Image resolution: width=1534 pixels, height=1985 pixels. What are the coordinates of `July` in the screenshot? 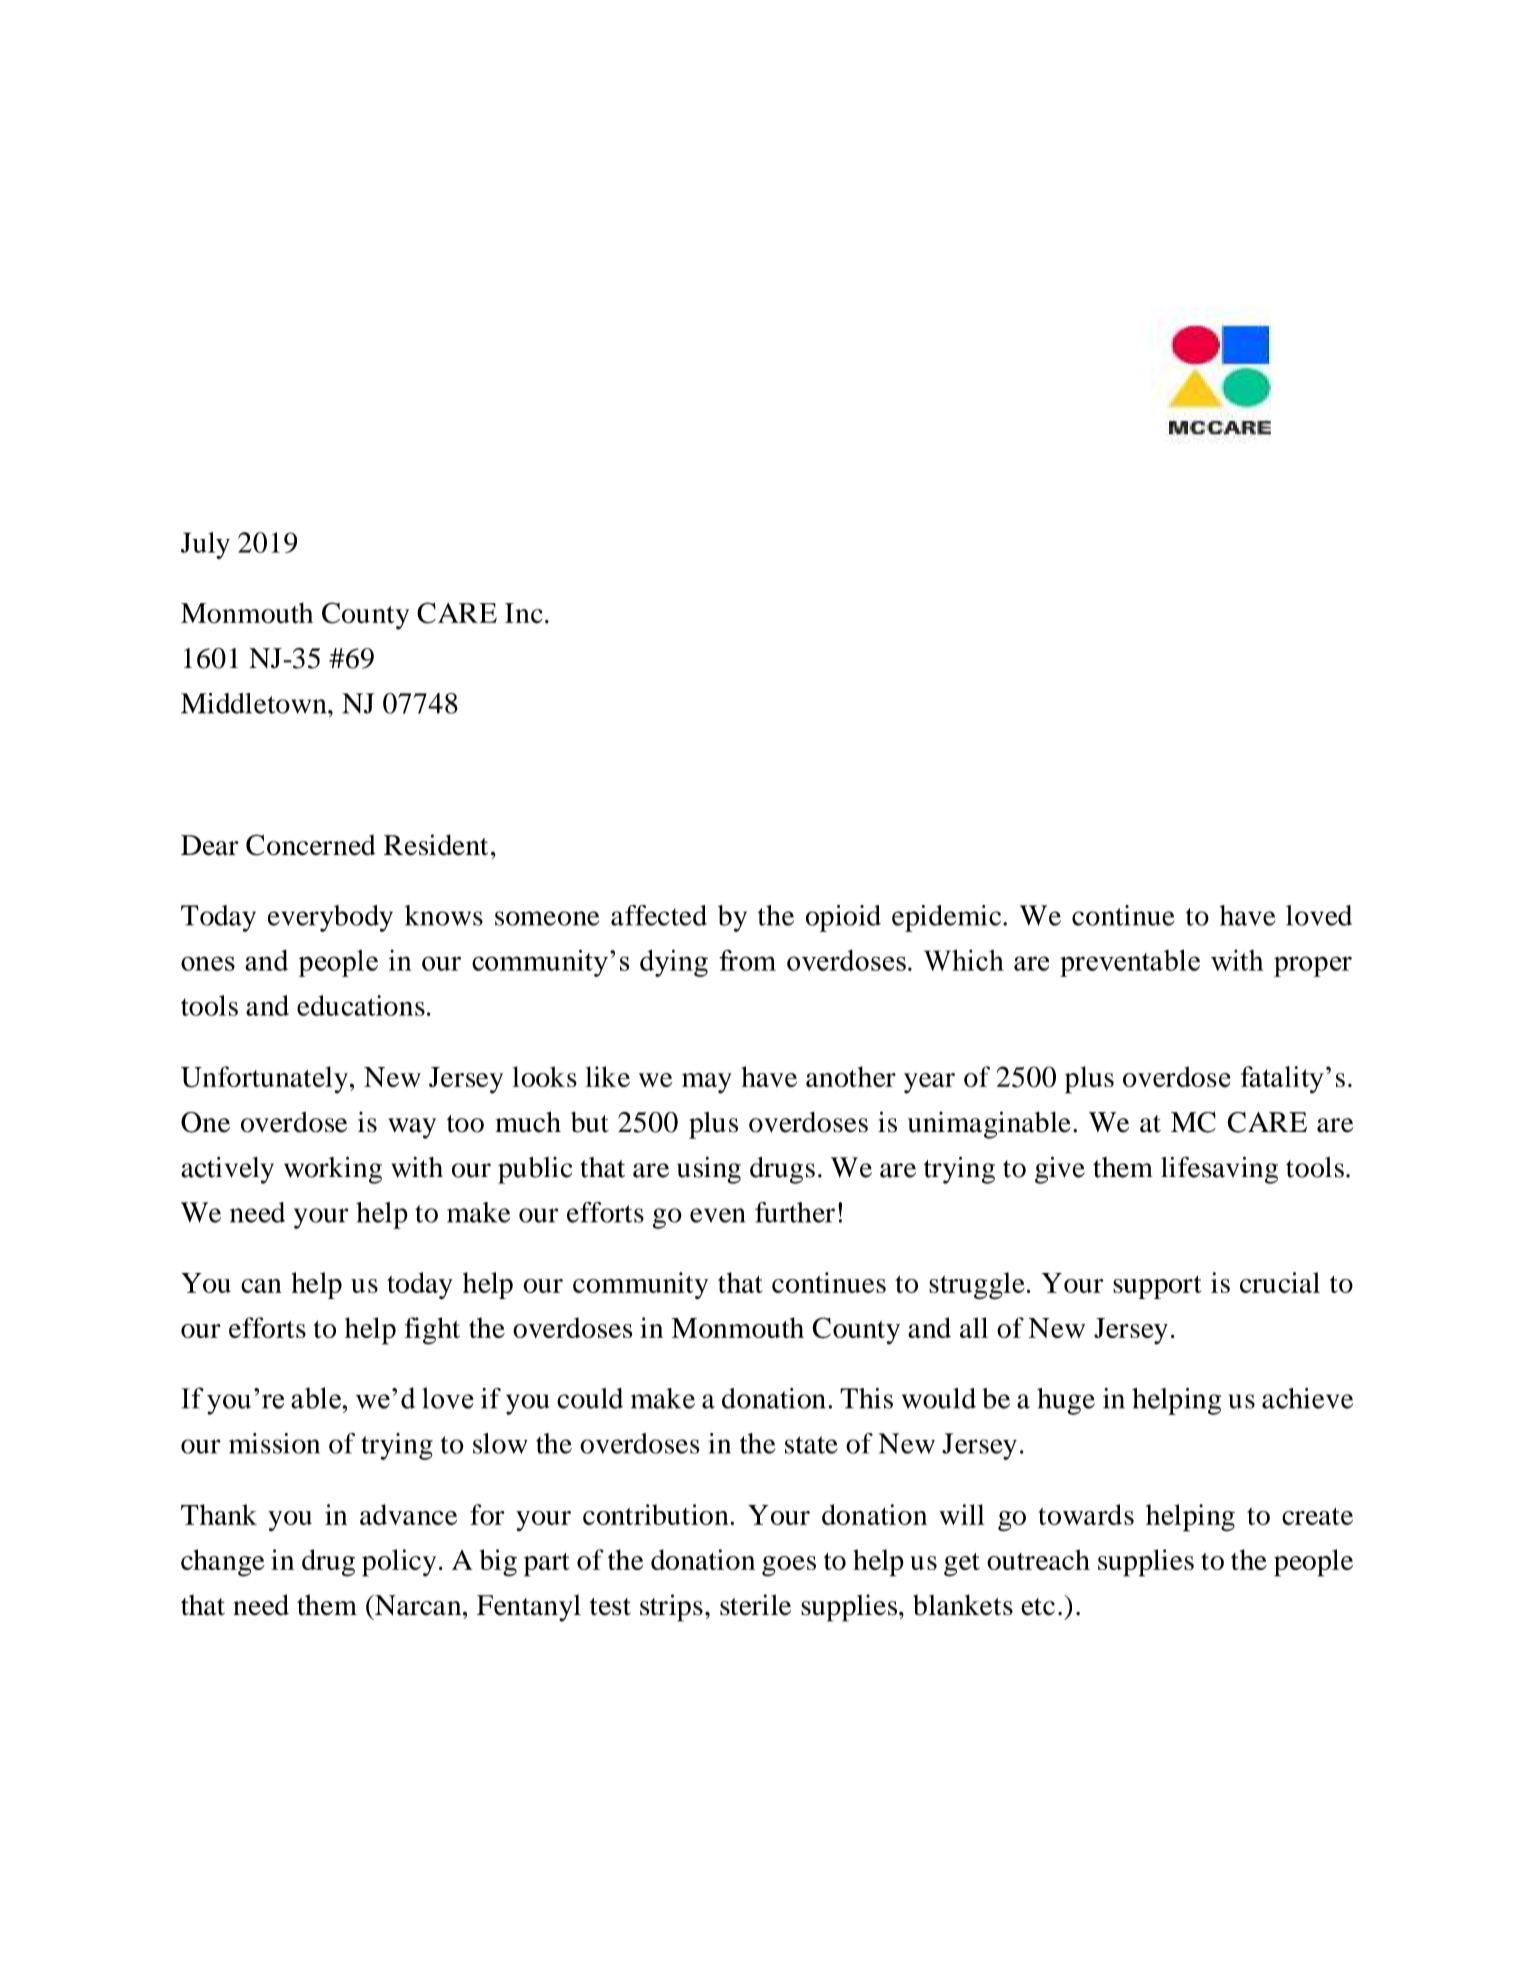 It's located at (205, 545).
